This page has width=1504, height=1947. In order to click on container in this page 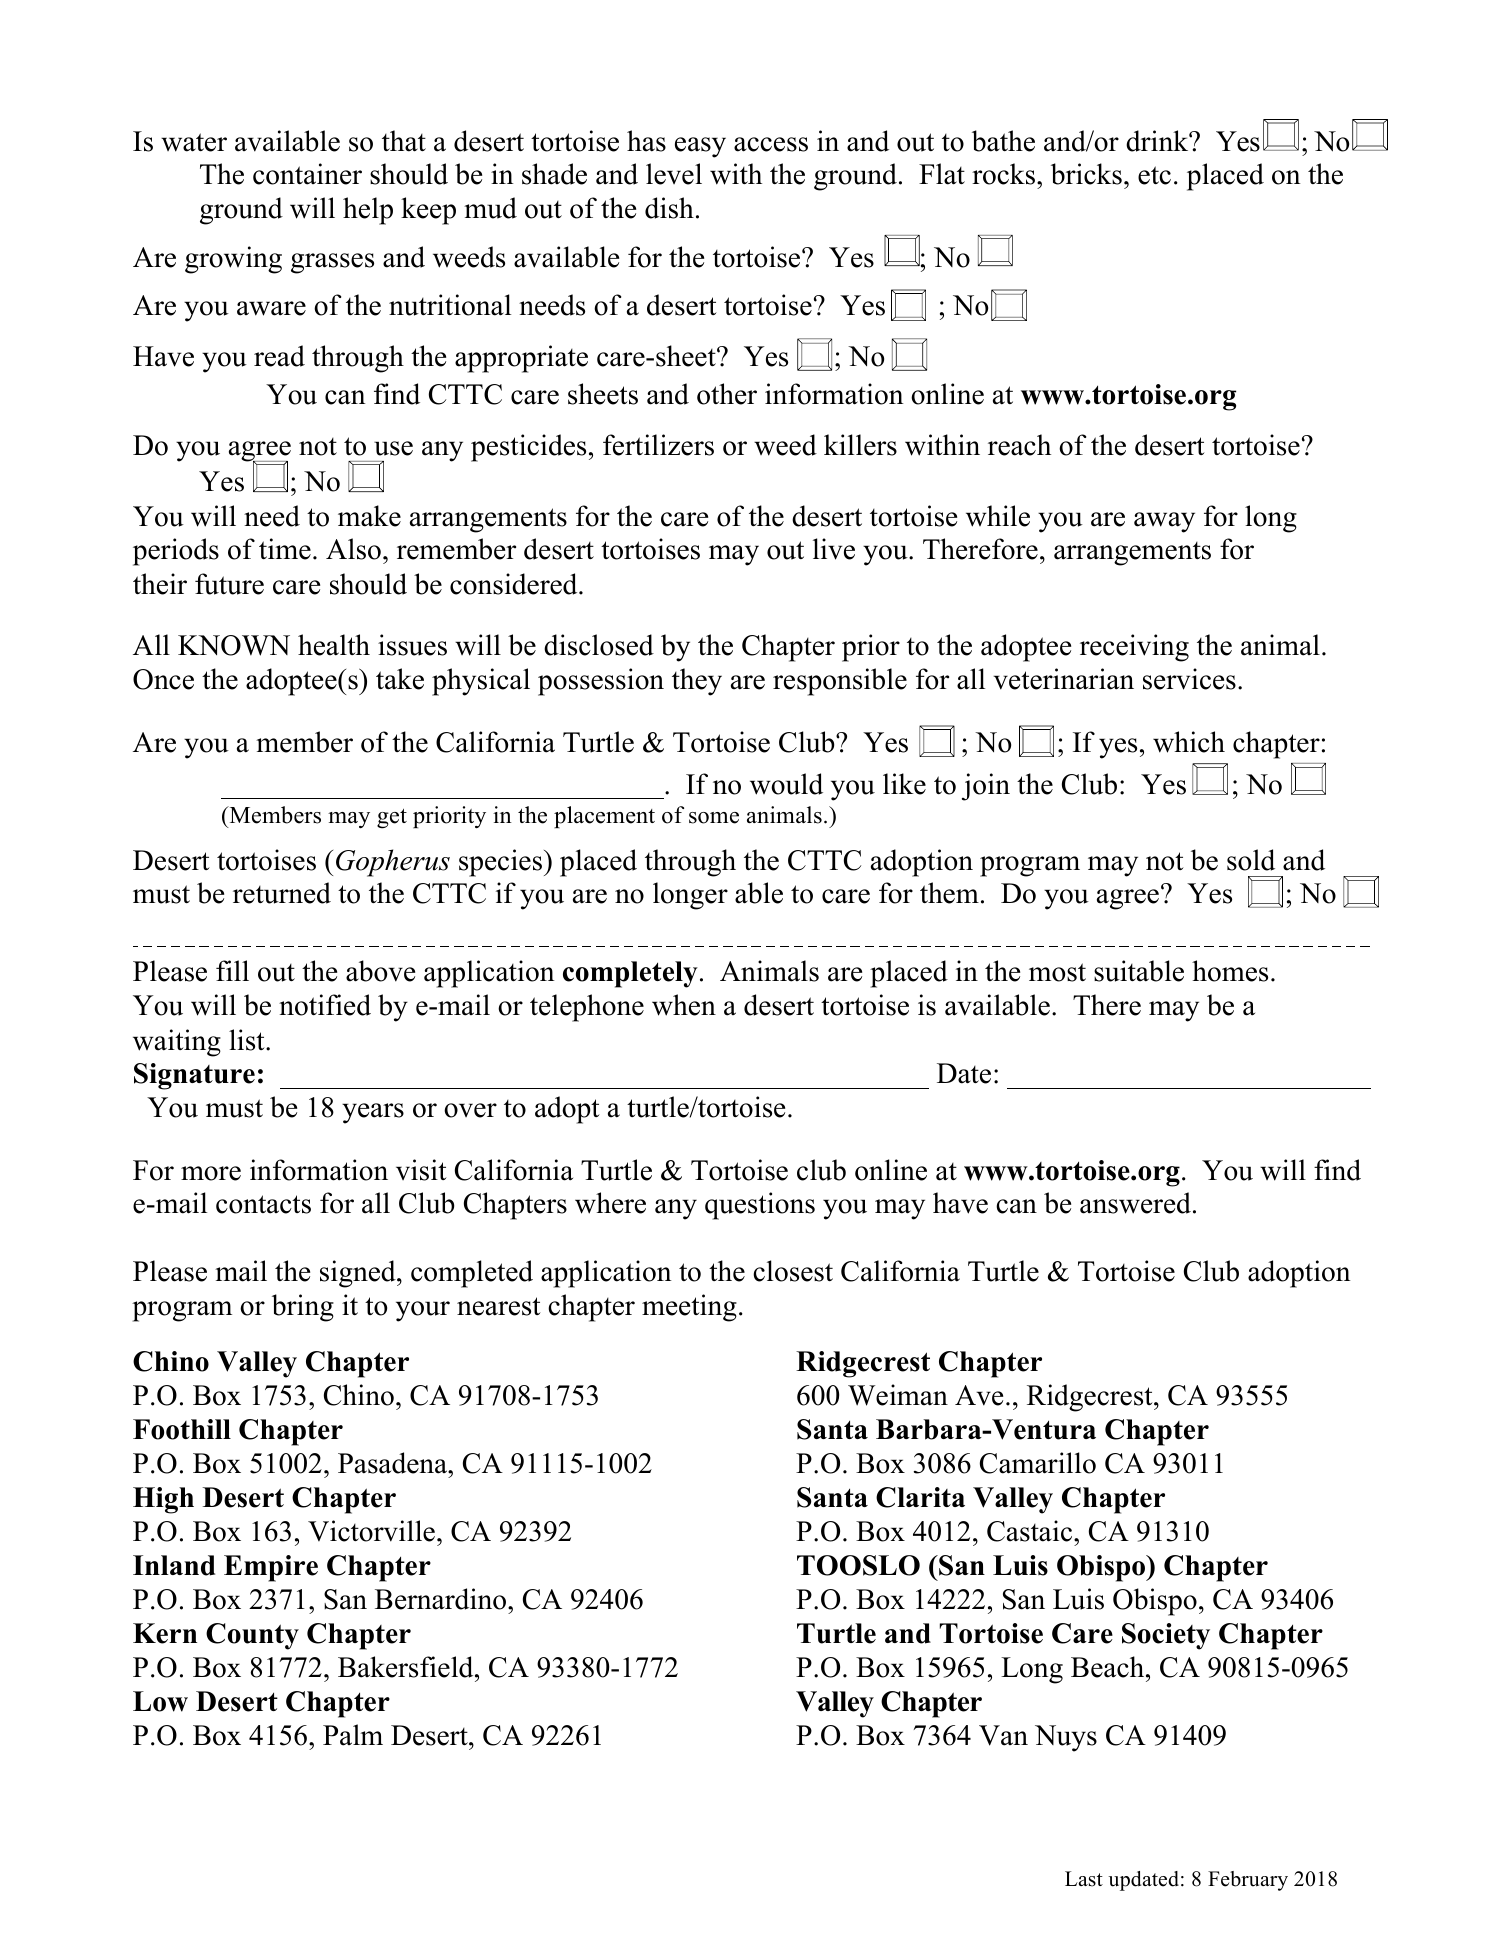, I will do `click(307, 174)`.
